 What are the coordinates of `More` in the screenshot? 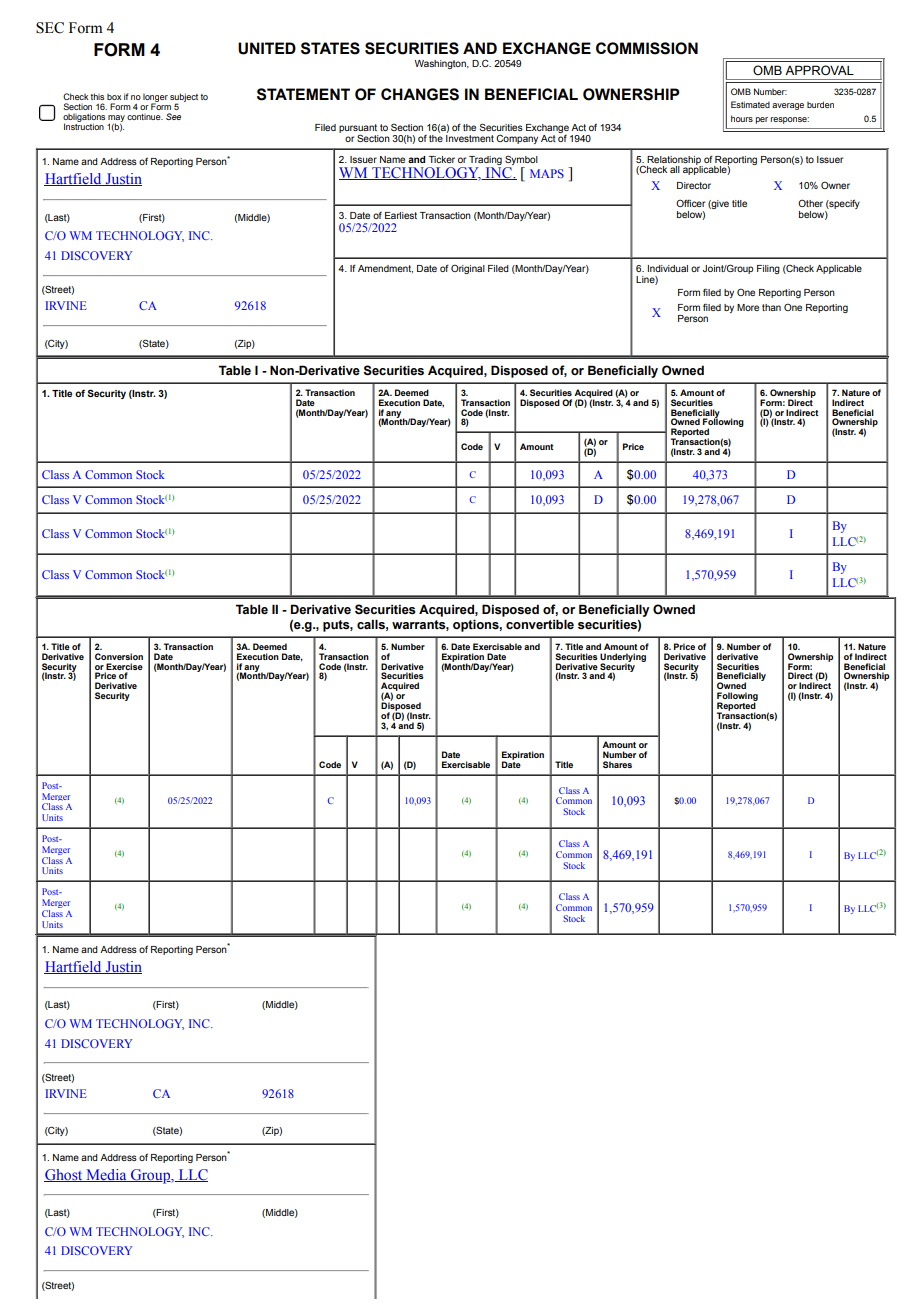 It's located at (748, 307).
